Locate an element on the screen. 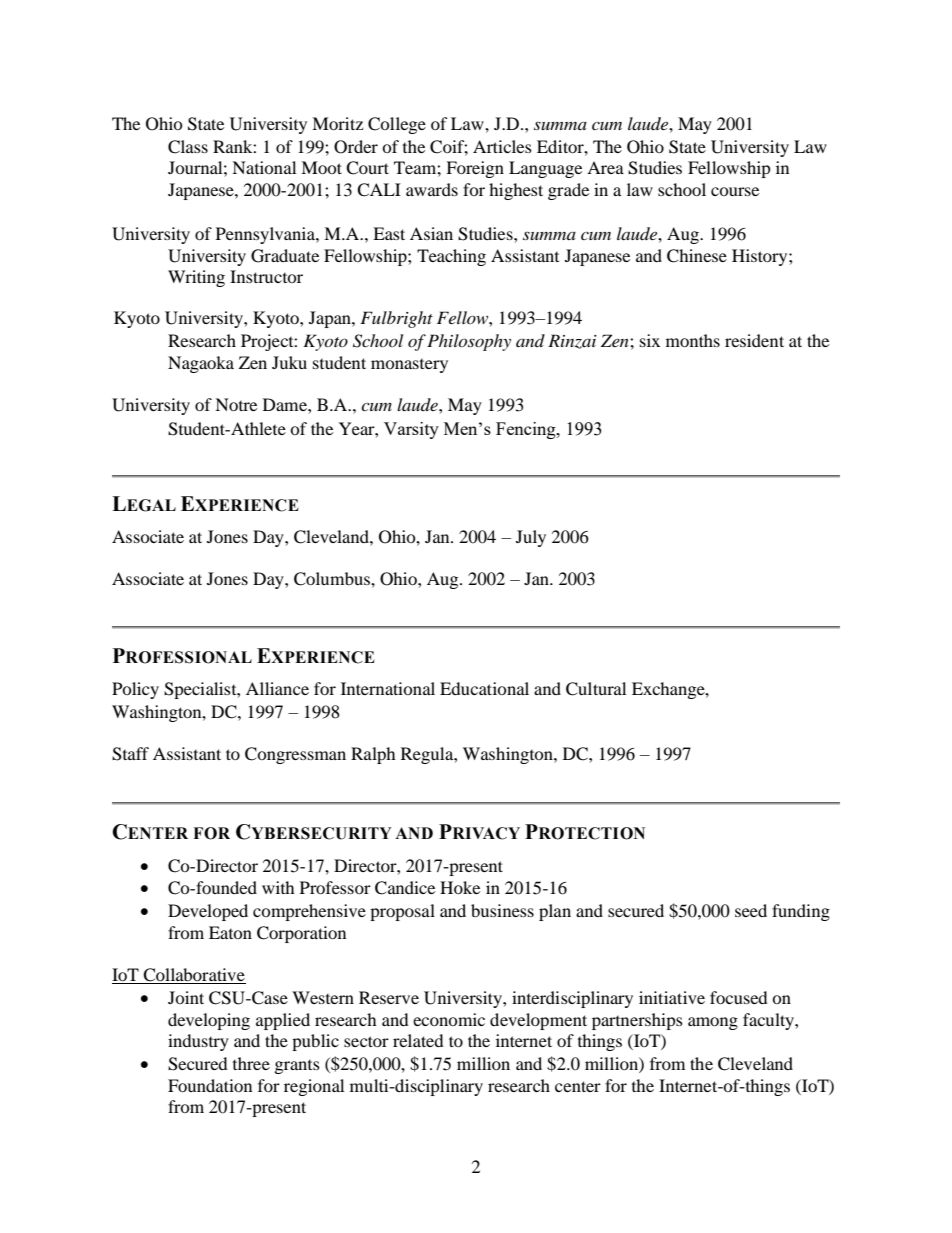  months is located at coordinates (693, 340).
